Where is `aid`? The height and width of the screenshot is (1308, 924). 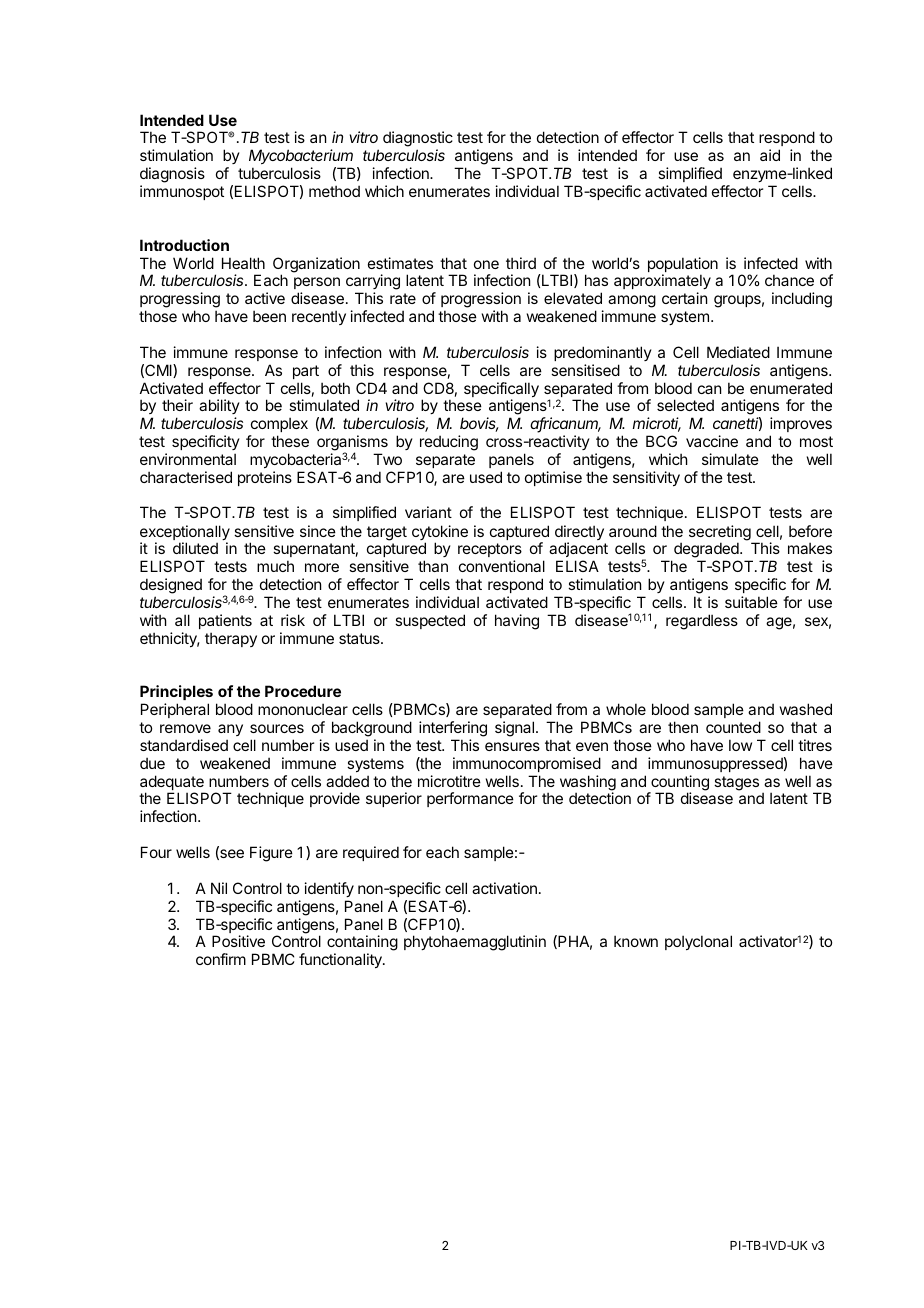
aid is located at coordinates (770, 155).
